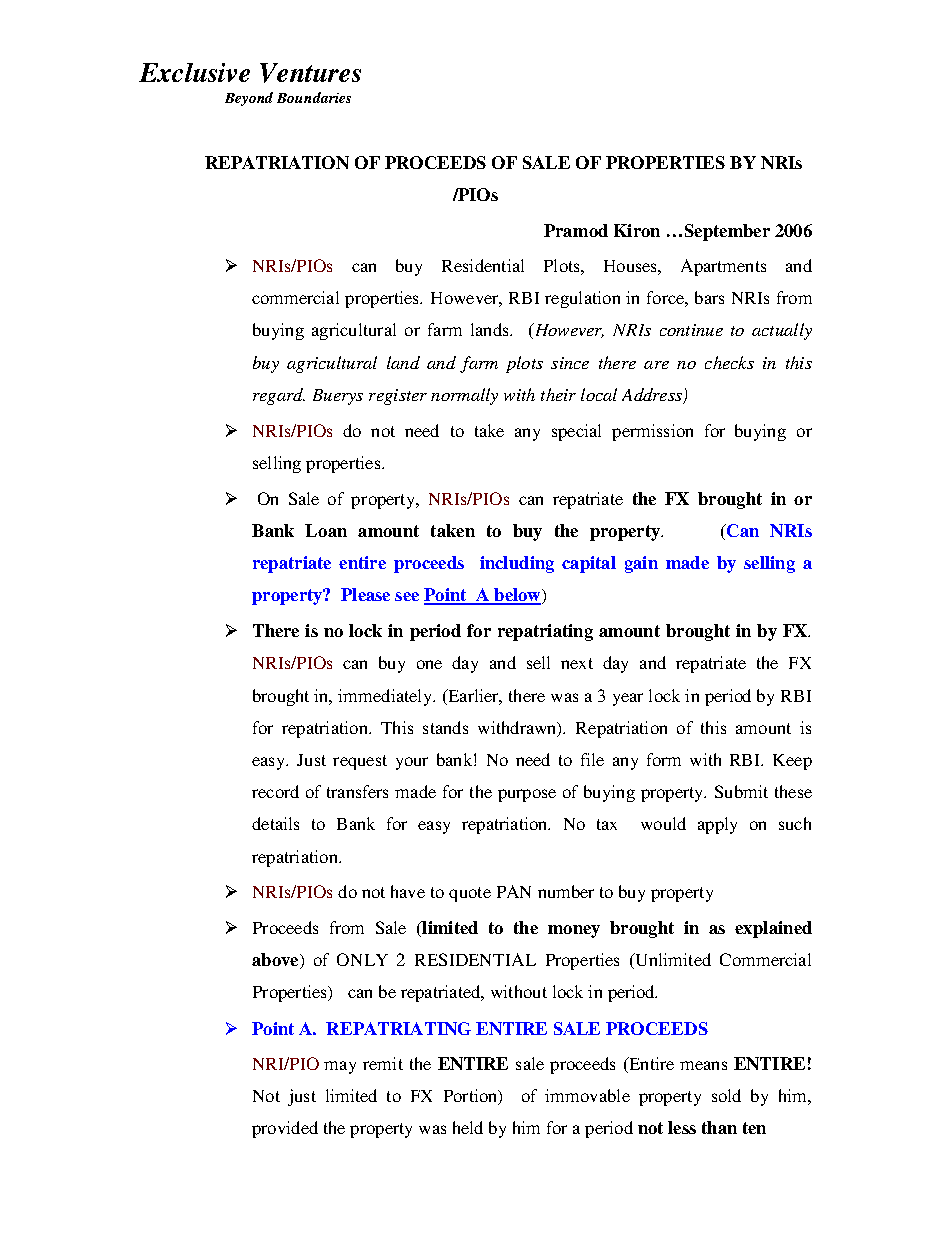 The width and height of the document is (952, 1233). Describe the element at coordinates (472, 1097) in the document. I see `Portion` at that location.
